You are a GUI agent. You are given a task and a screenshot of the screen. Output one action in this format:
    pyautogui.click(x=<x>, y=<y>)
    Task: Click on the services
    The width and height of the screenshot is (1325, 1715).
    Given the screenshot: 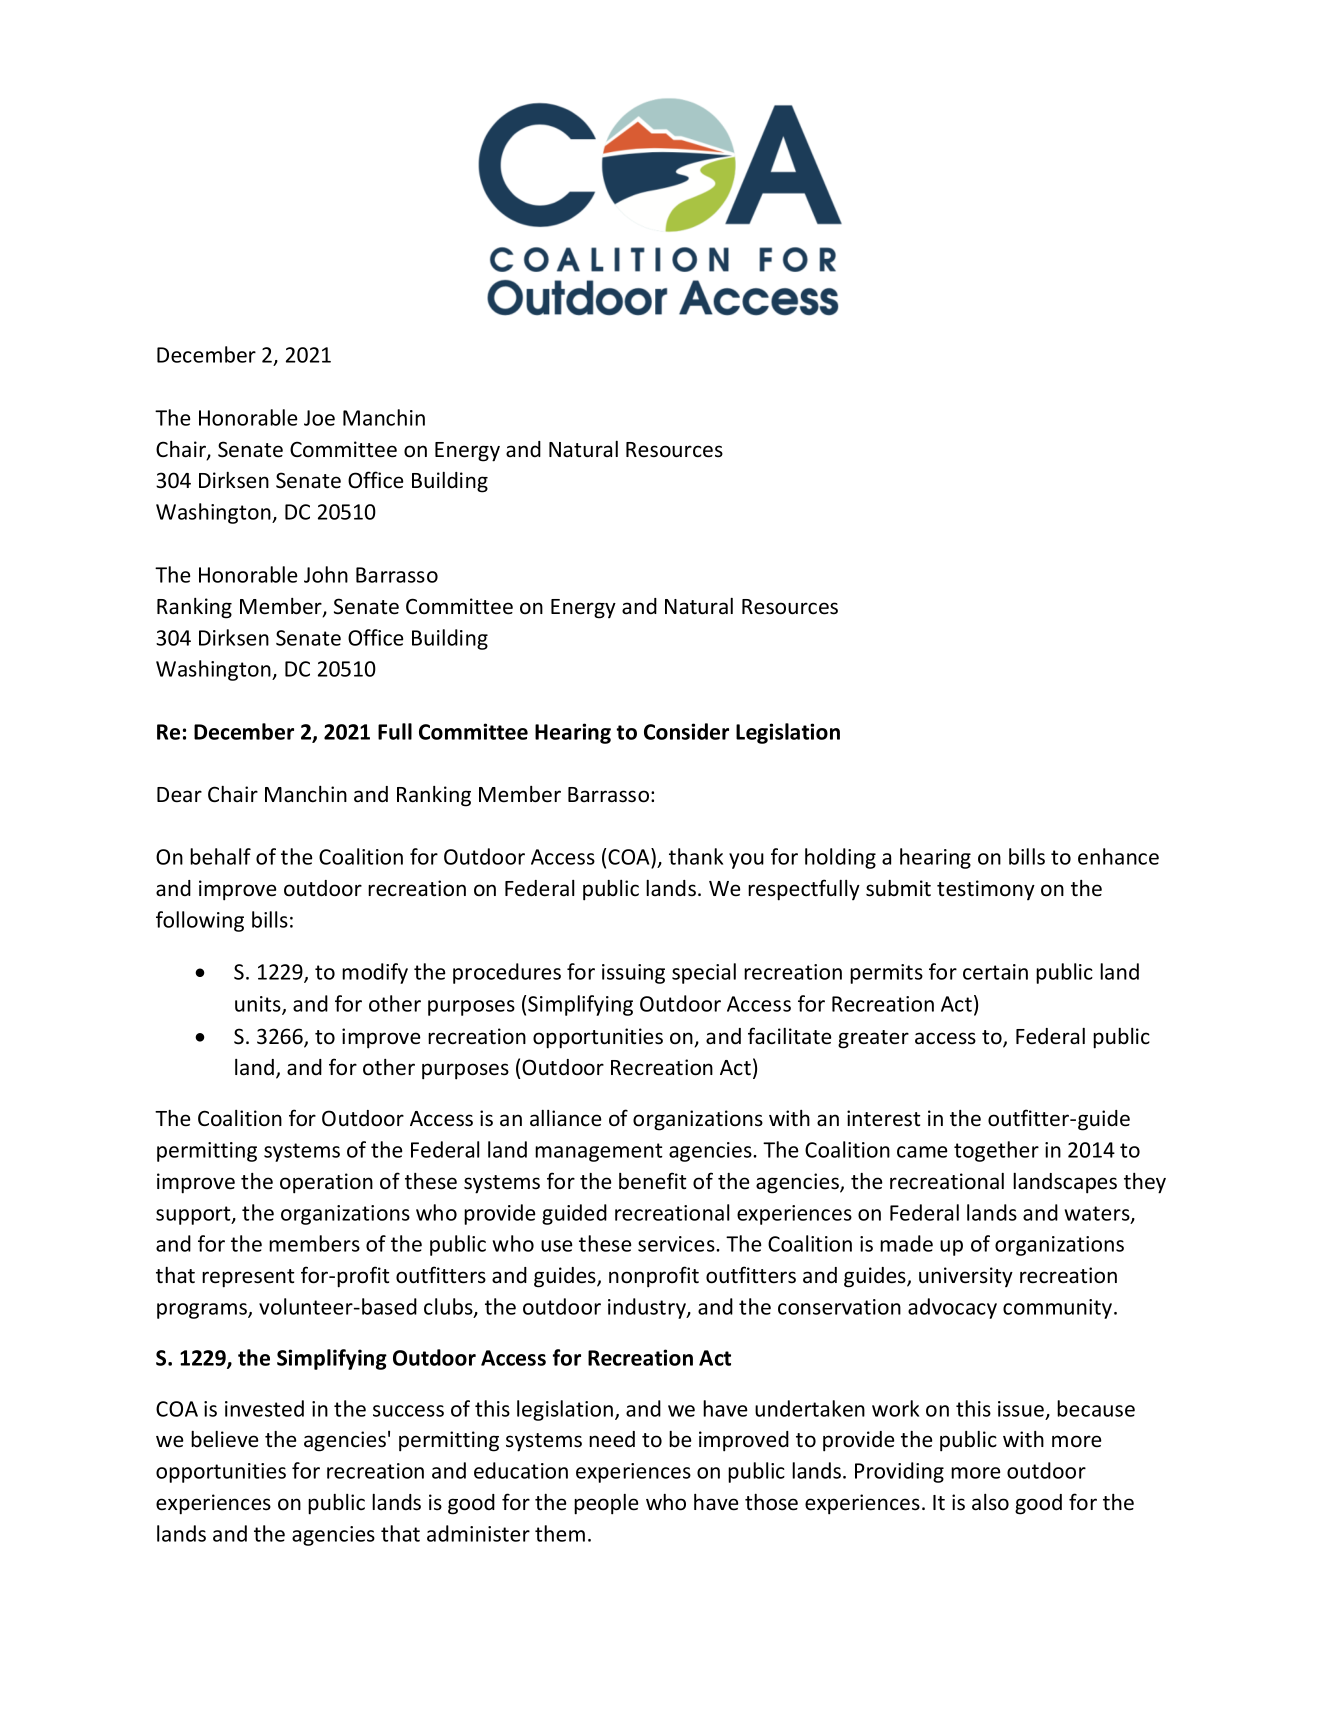 What is the action you would take?
    pyautogui.click(x=677, y=1244)
